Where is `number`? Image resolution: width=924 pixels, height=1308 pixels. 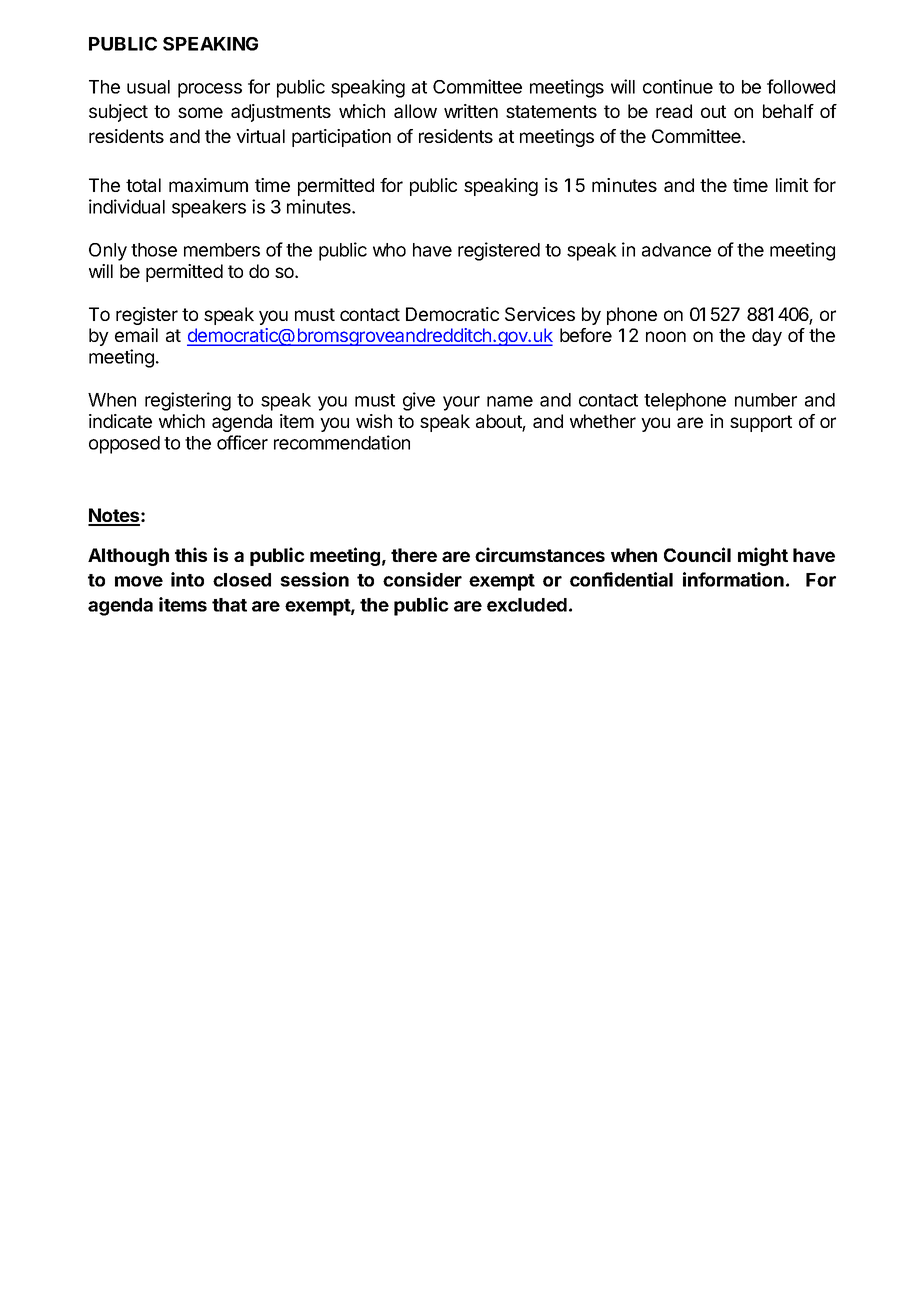
number is located at coordinates (766, 400).
